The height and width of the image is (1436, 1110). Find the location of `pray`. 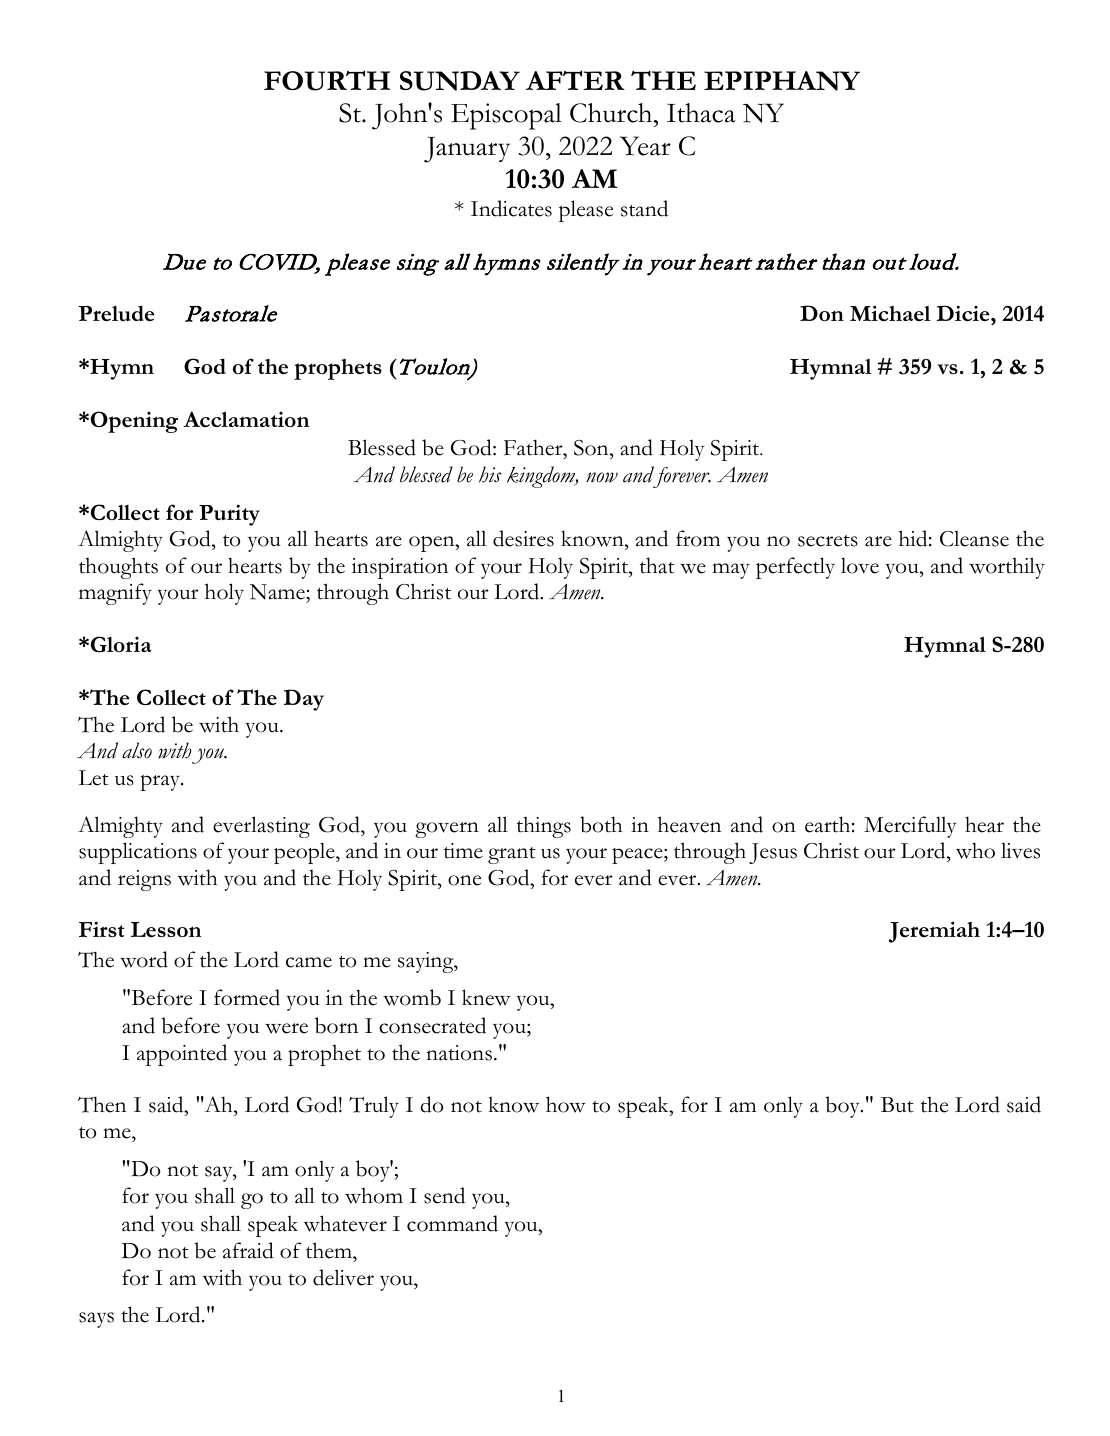

pray is located at coordinates (161, 783).
